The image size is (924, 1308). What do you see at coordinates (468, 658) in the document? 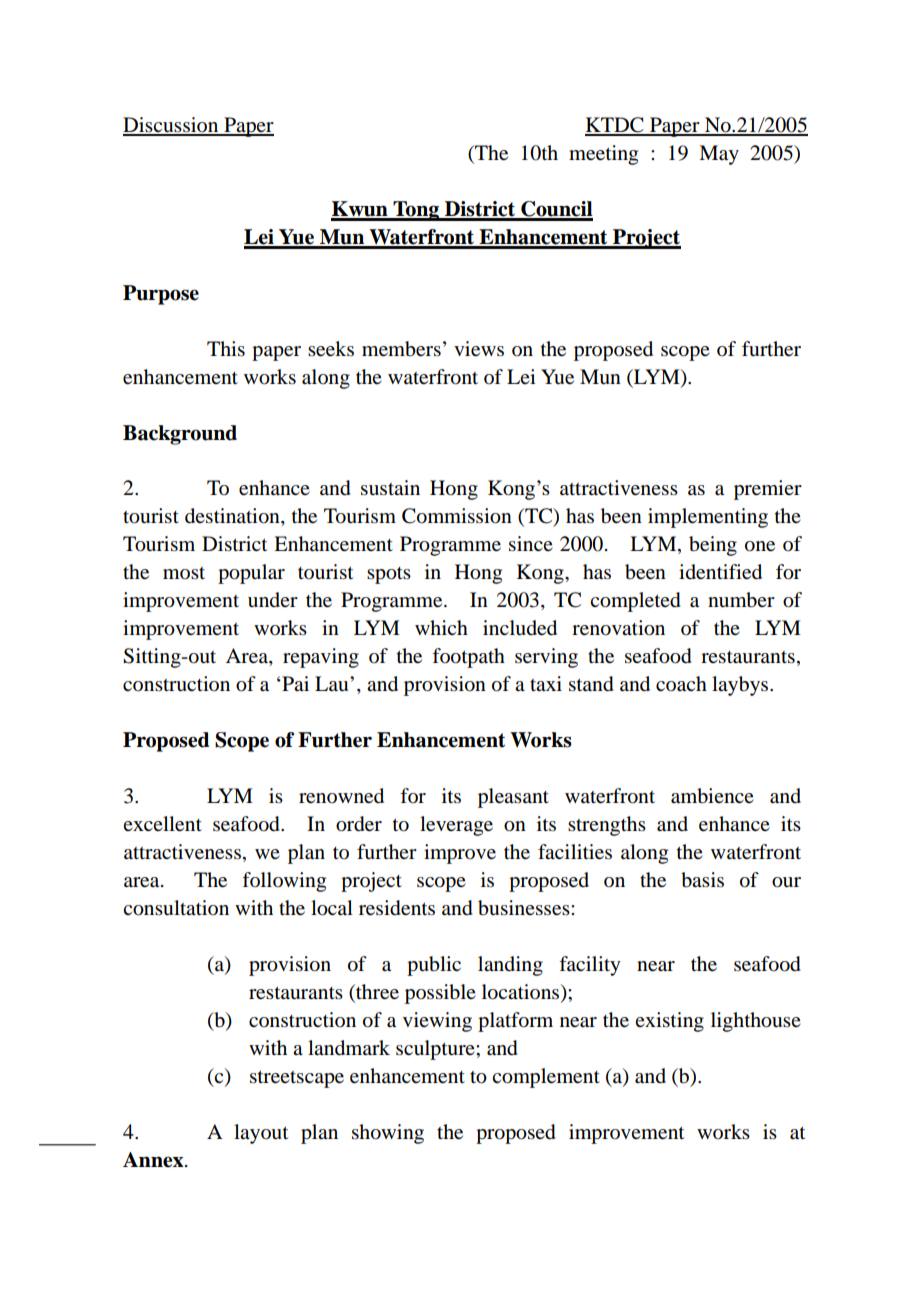
I see `footpath` at bounding box center [468, 658].
